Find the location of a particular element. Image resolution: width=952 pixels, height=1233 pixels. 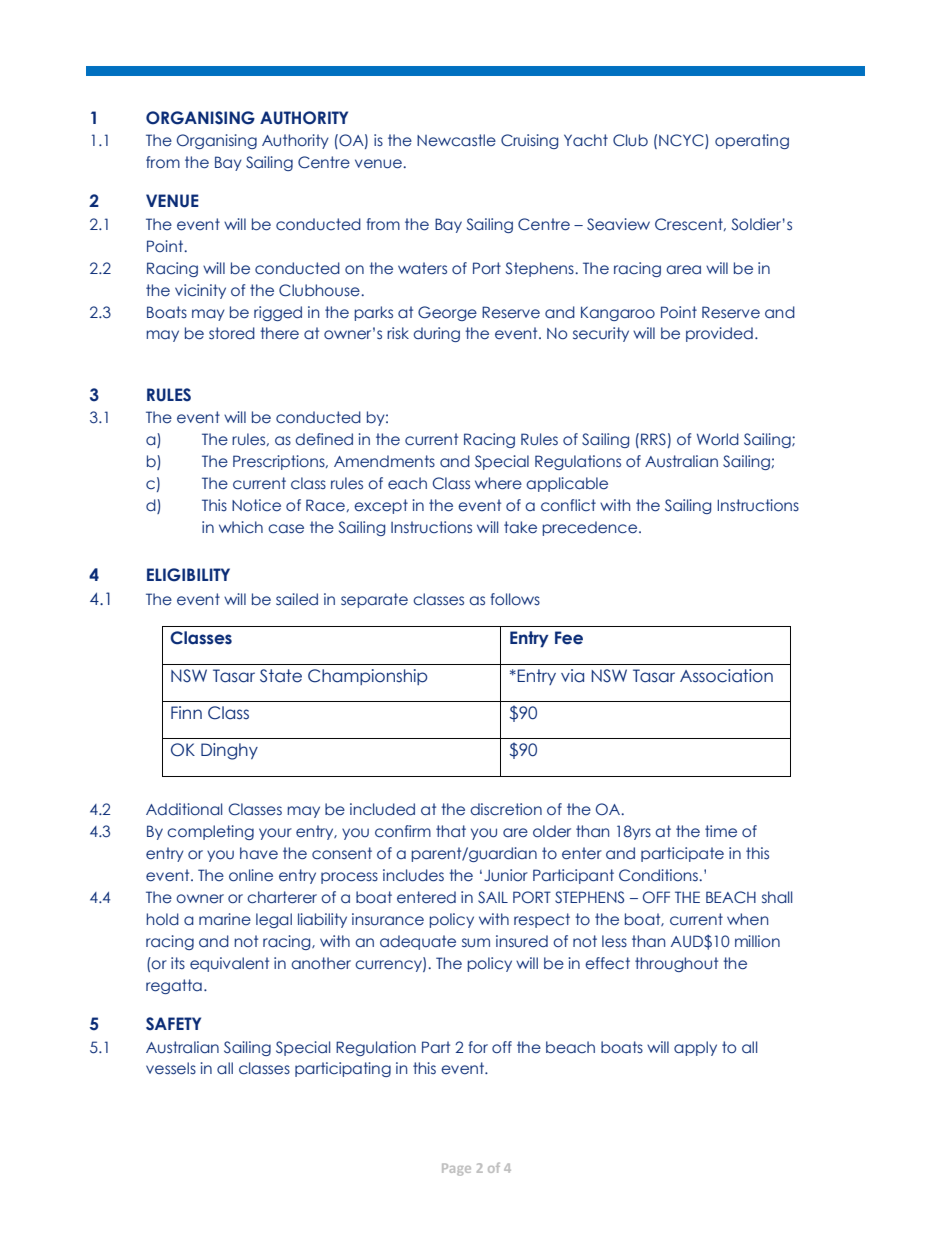

Junior is located at coordinates (506, 875).
